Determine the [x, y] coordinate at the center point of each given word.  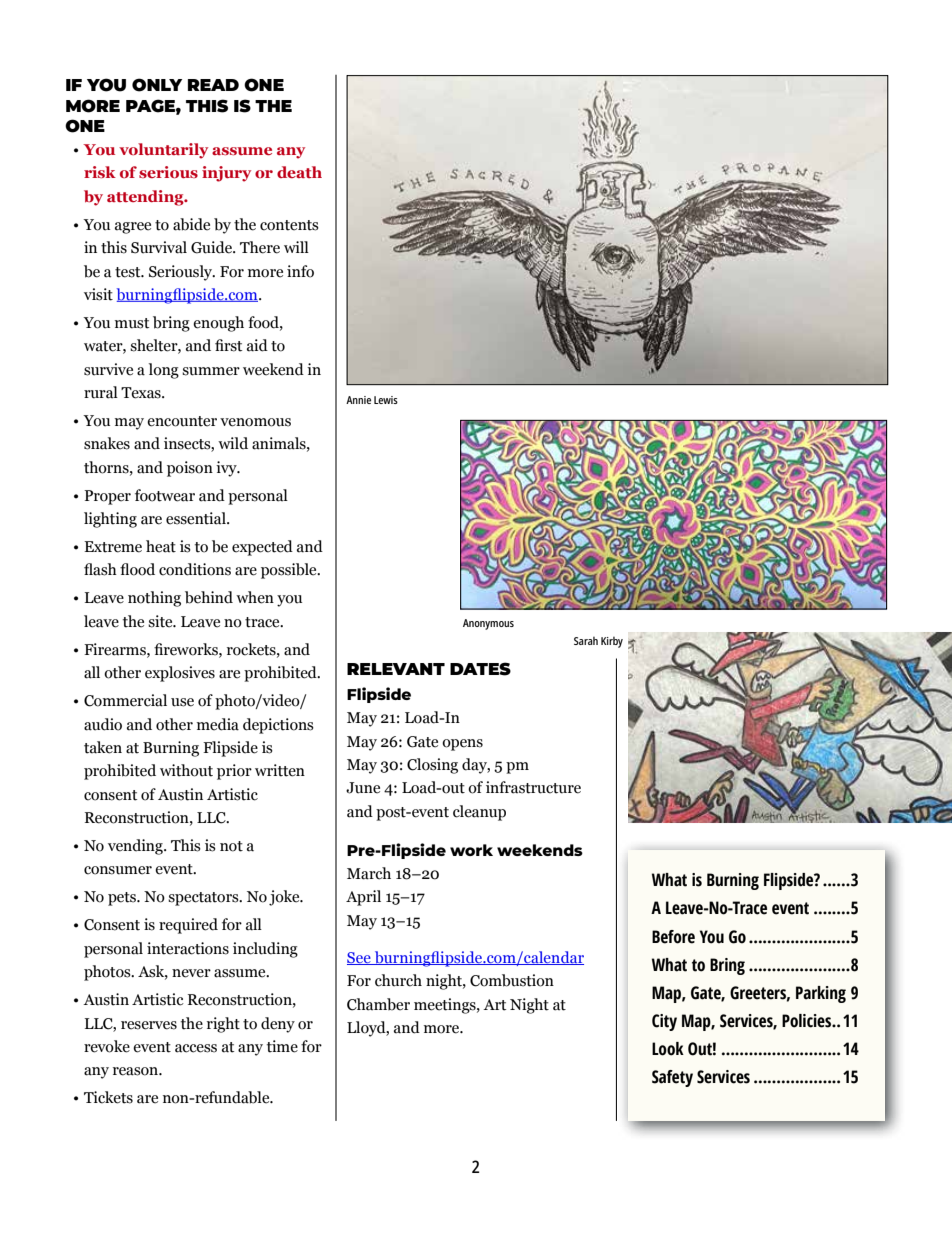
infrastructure [533, 787]
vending [136, 847]
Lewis [386, 400]
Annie [358, 400]
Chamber [378, 1004]
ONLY [157, 85]
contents [289, 225]
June [363, 788]
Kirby [612, 642]
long [164, 371]
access [196, 1048]
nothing [154, 599]
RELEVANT [396, 669]
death [299, 172]
